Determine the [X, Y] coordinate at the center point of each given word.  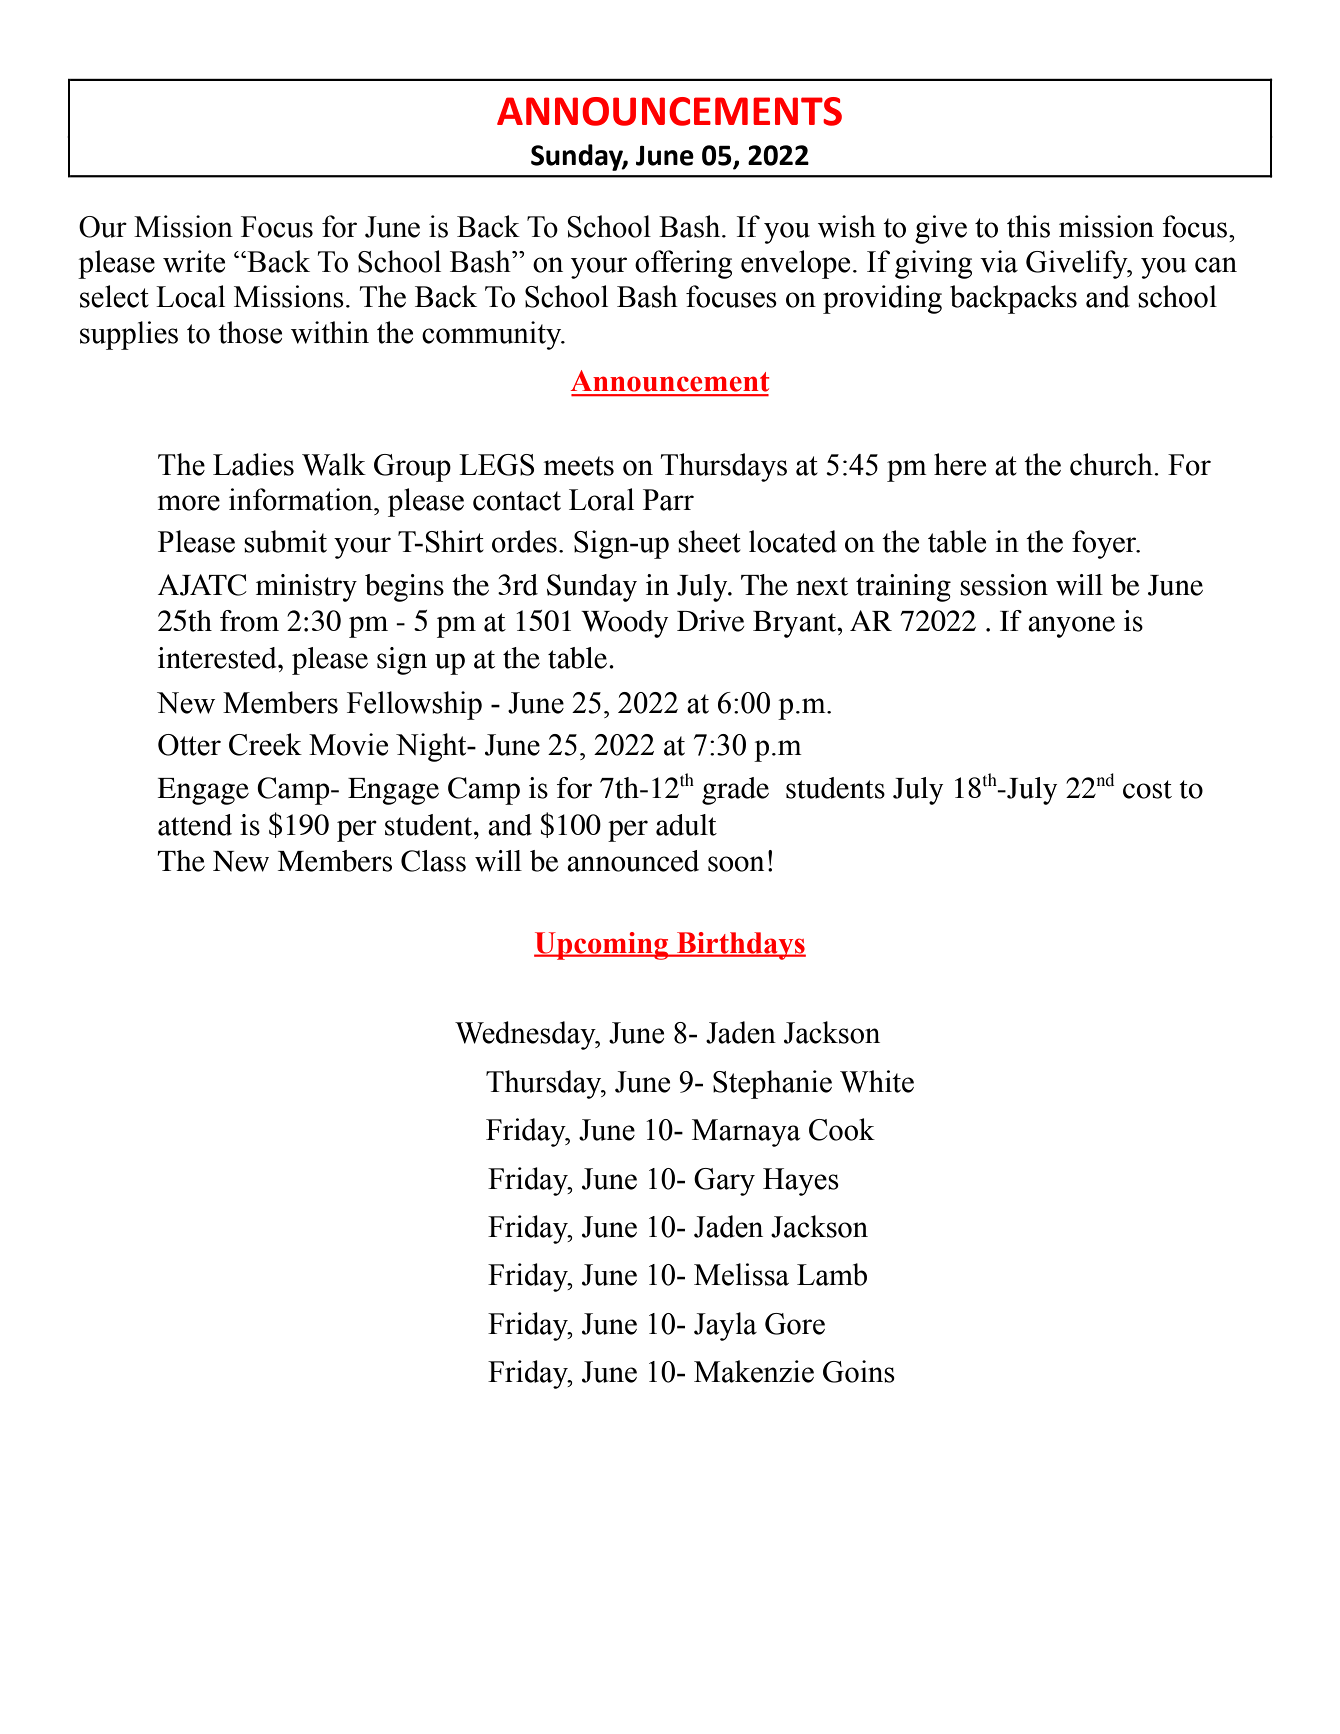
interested [218, 658]
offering [683, 264]
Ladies [253, 464]
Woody [624, 624]
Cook [842, 1129]
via [999, 261]
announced [633, 861]
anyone [1071, 627]
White [877, 1081]
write [194, 261]
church [1112, 464]
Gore [795, 1324]
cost [1147, 789]
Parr [668, 500]
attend [195, 825]
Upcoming [602, 946]
